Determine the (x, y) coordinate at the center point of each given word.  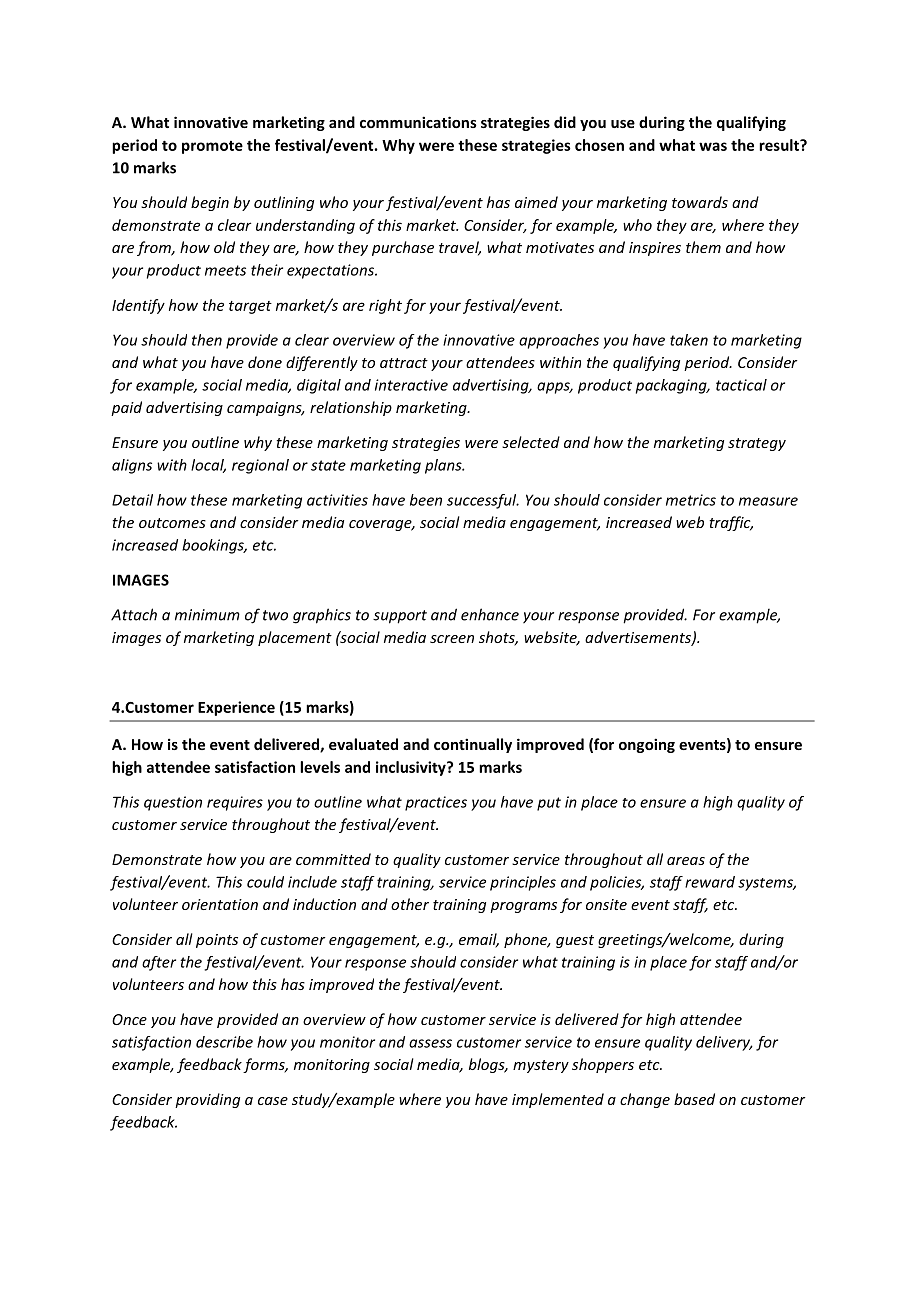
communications (418, 122)
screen (452, 639)
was (713, 146)
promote (212, 147)
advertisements (639, 638)
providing (207, 1100)
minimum (207, 615)
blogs (488, 1065)
